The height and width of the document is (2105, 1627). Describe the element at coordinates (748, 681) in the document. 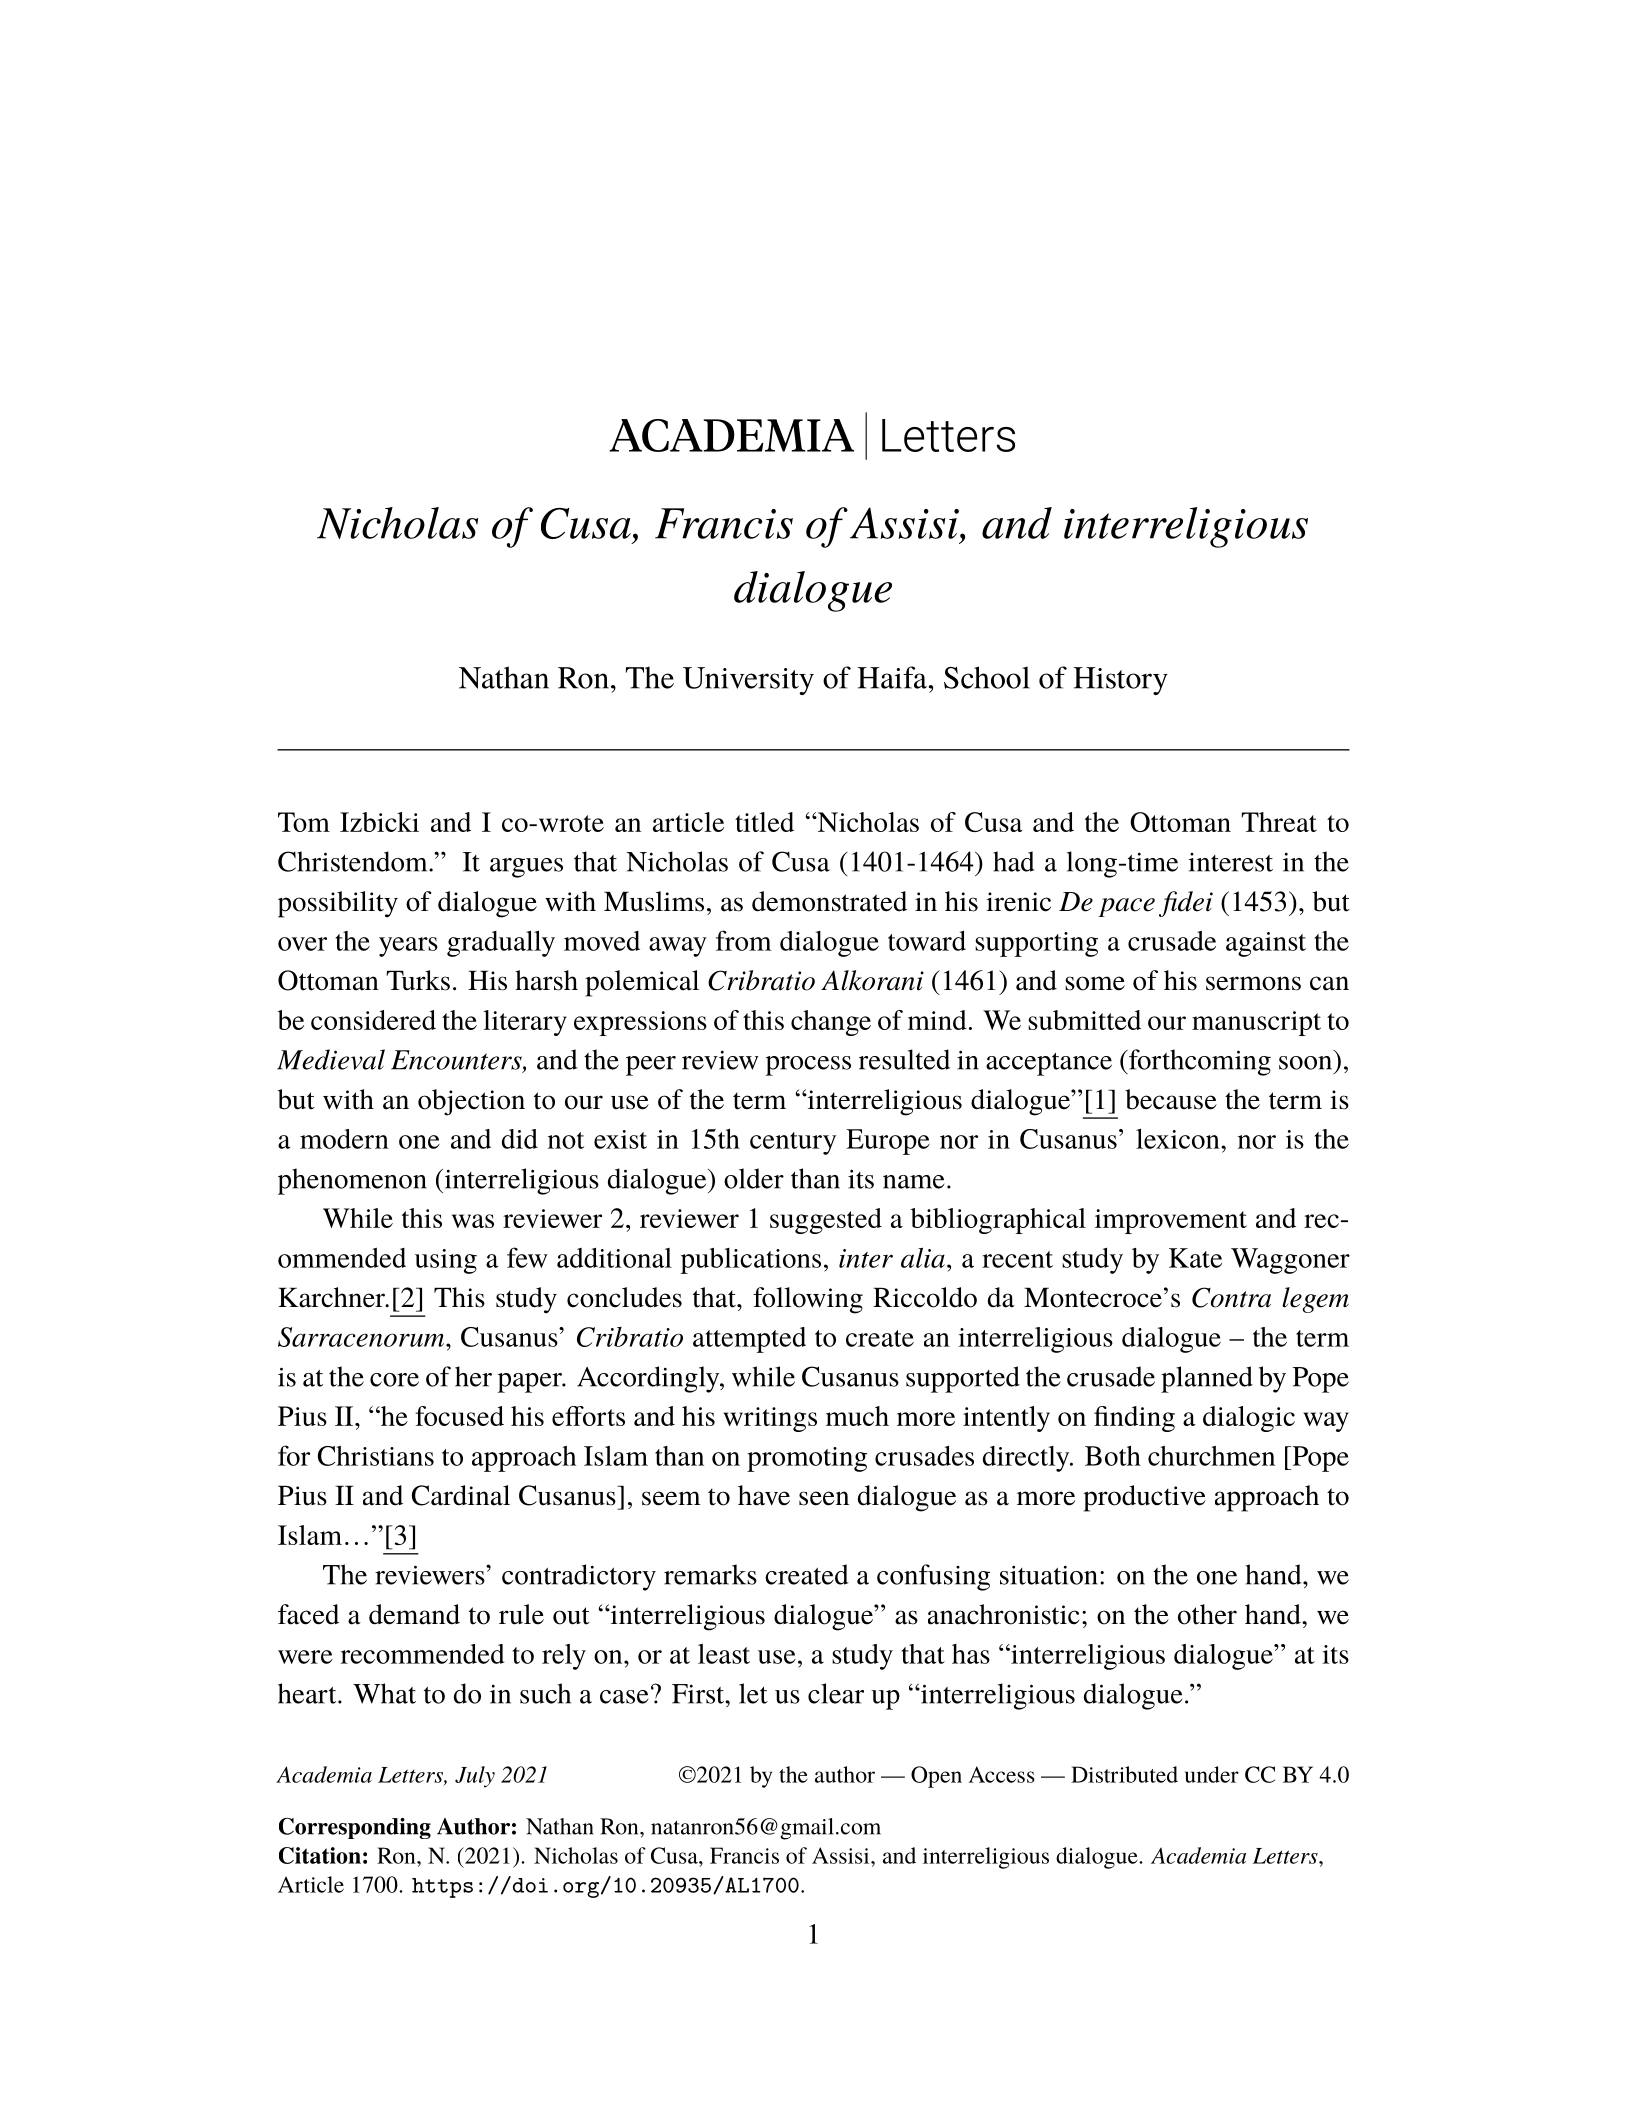

I see `University` at that location.
